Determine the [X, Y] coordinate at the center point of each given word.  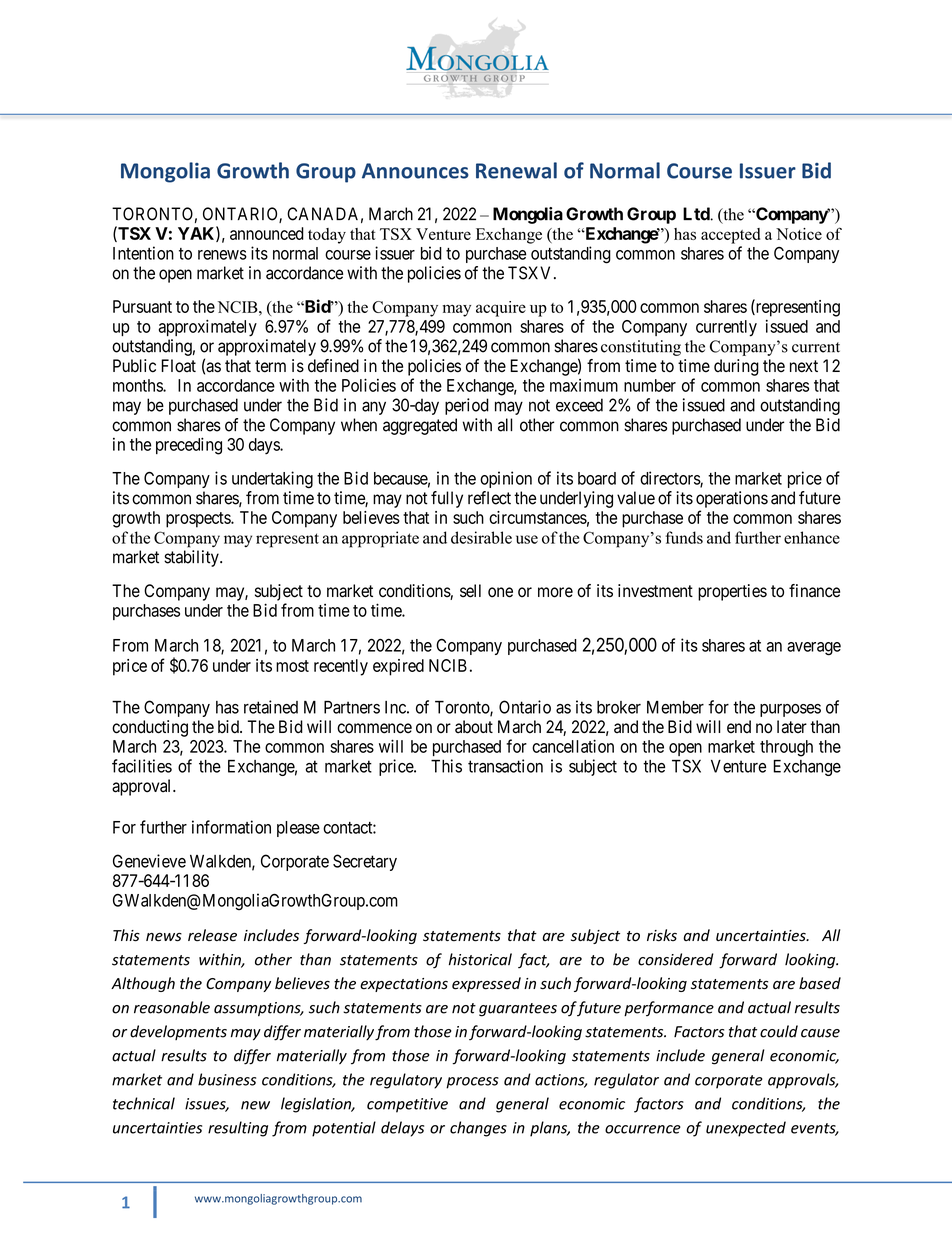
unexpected [746, 1129]
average [814, 649]
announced [267, 233]
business [227, 1079]
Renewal [516, 170]
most [292, 666]
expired [398, 667]
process [472, 1083]
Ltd [696, 214]
